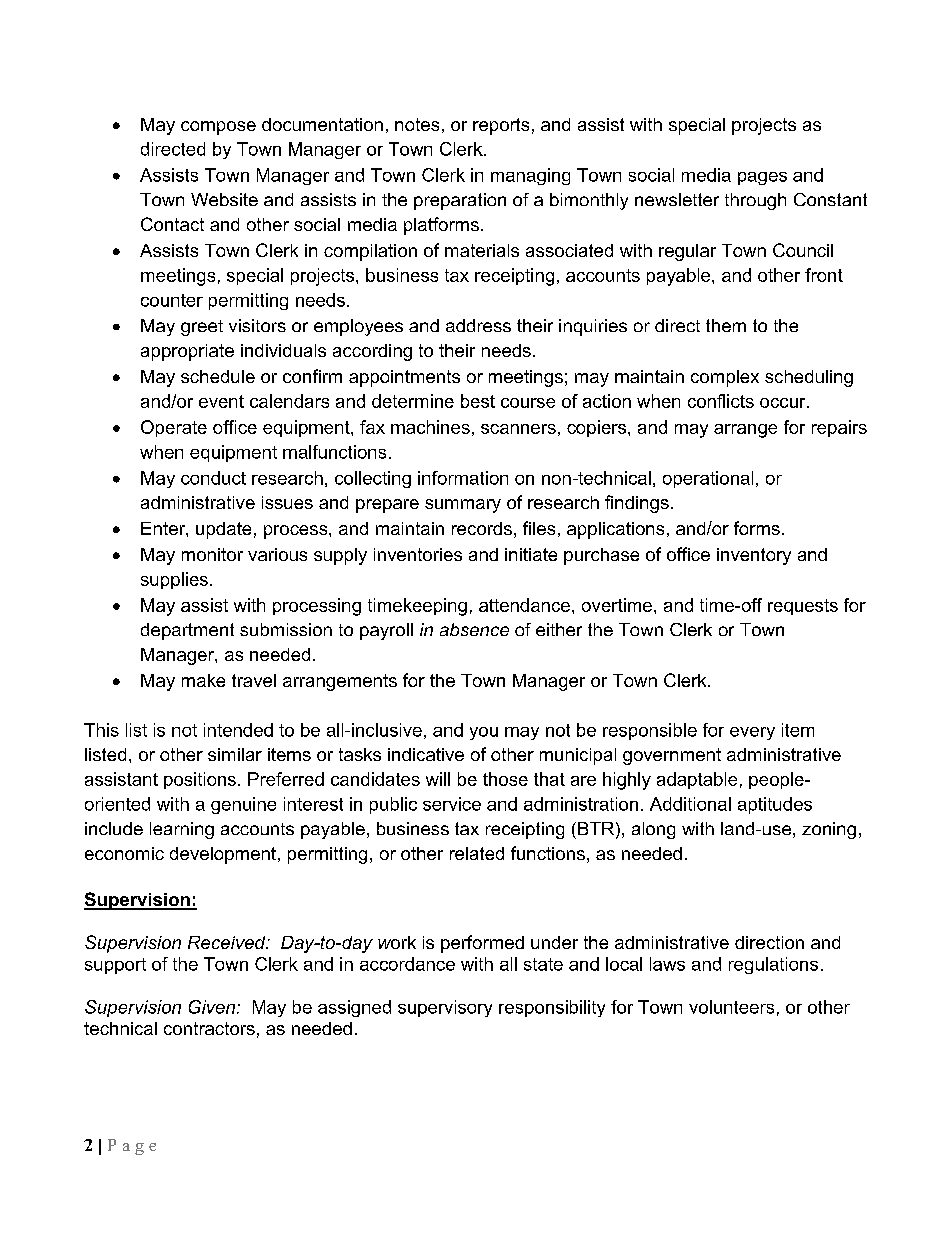  I want to click on reports, so click(501, 126).
